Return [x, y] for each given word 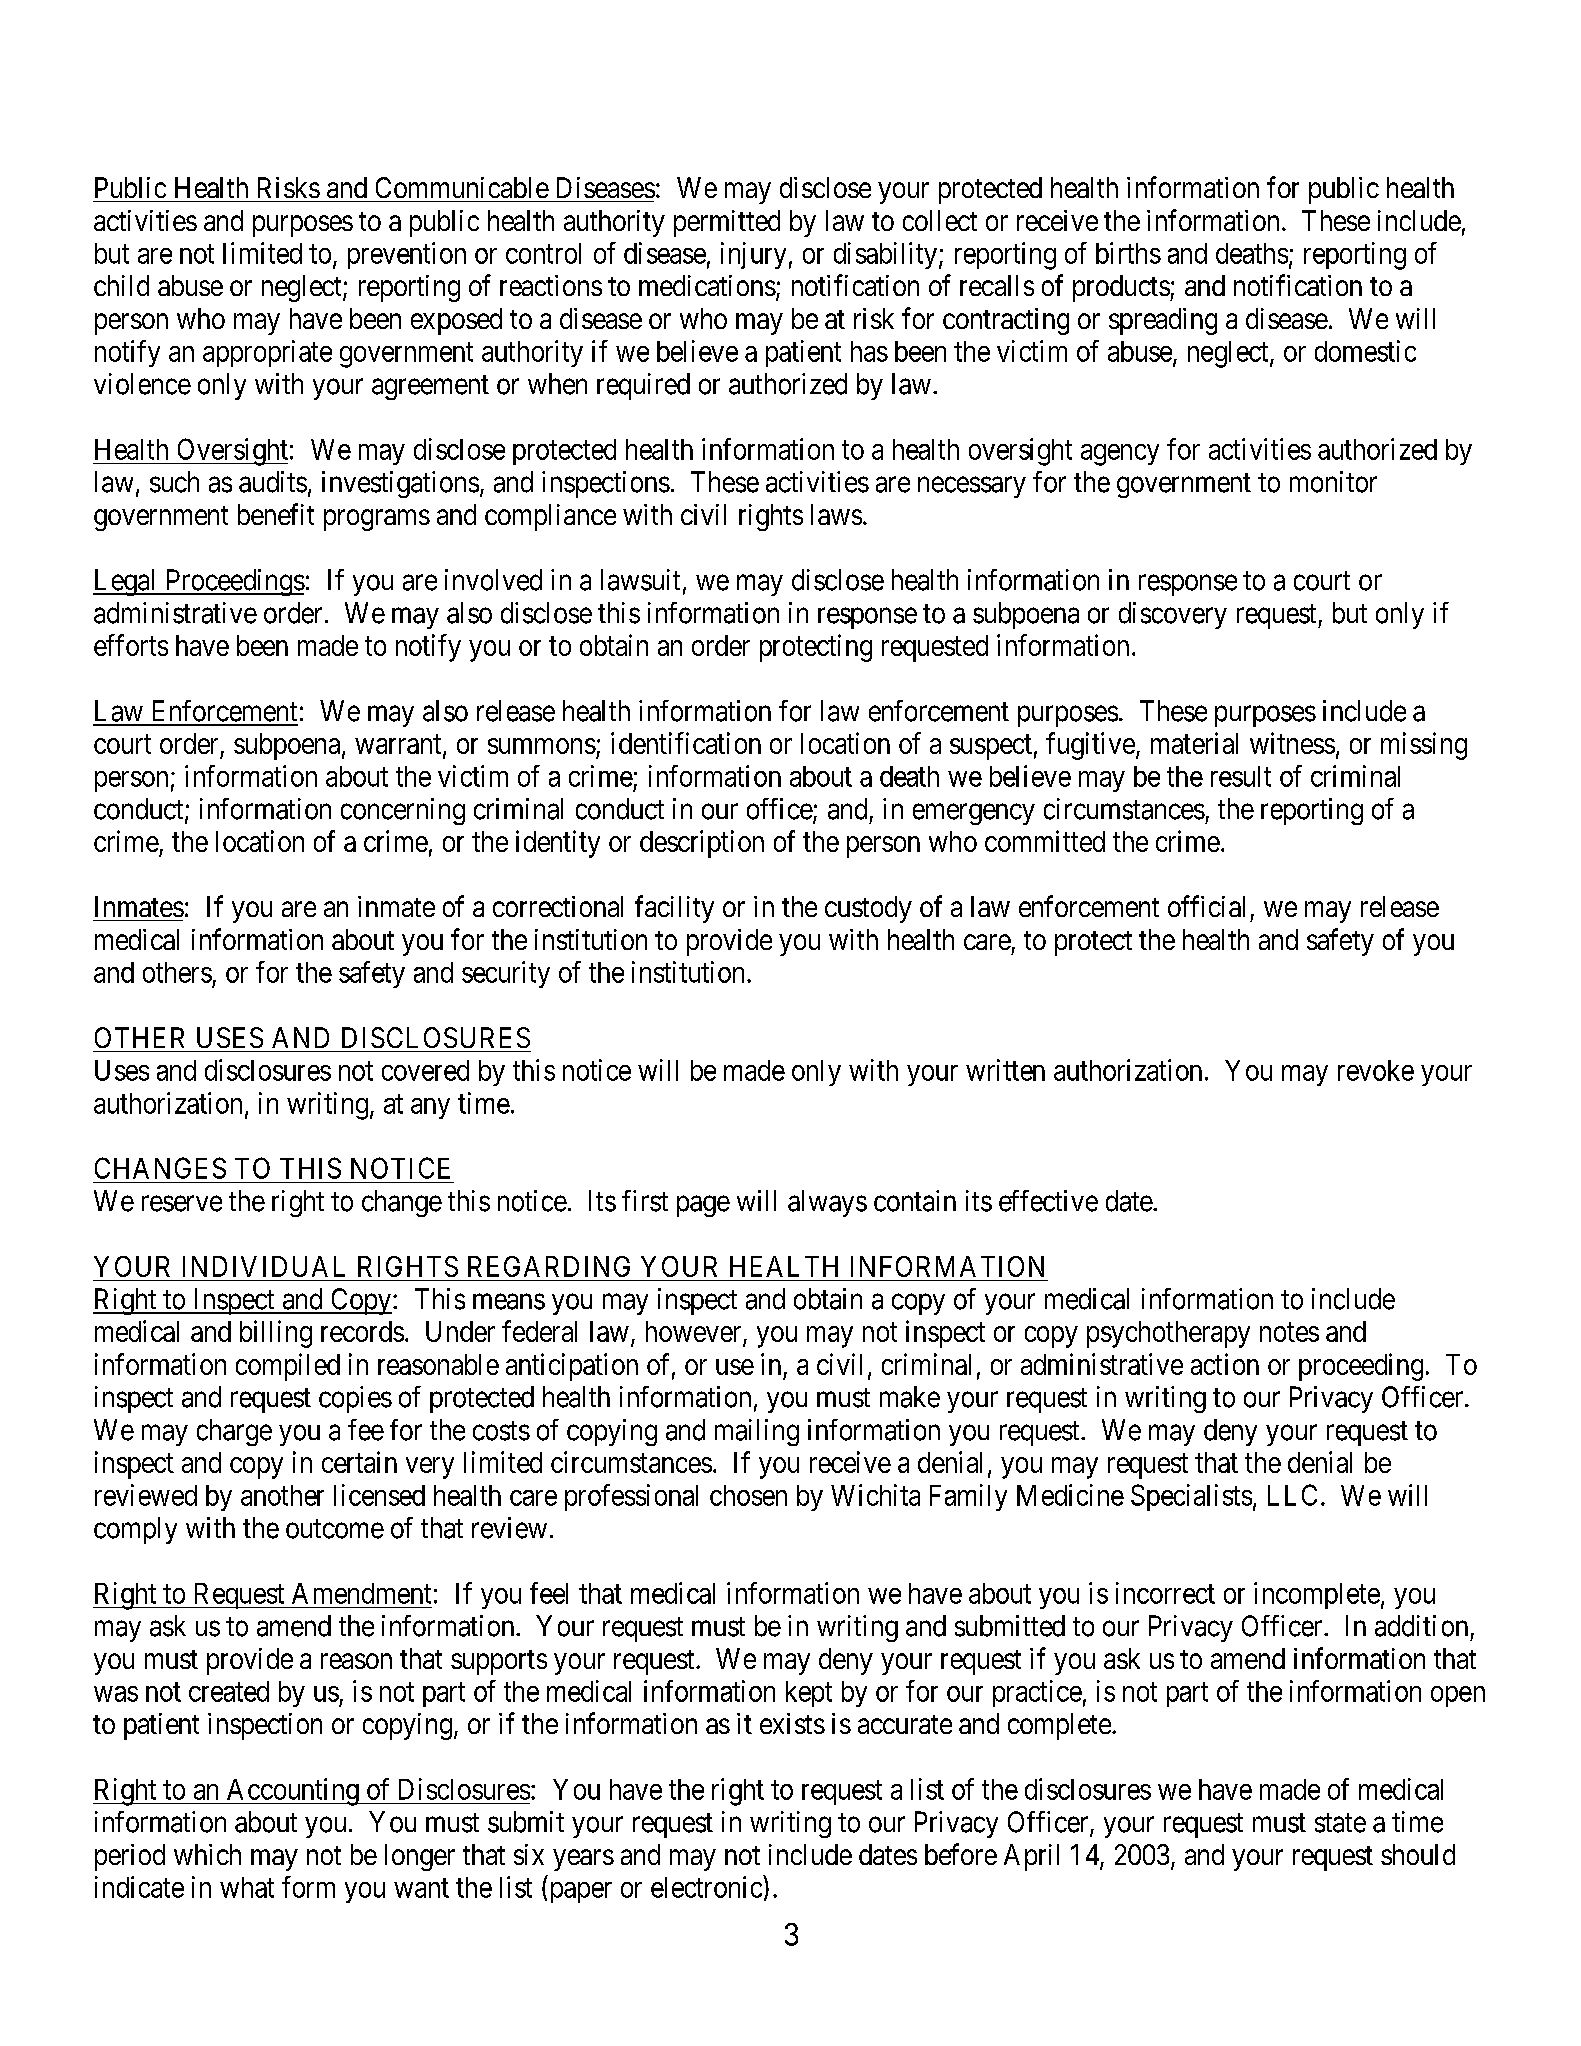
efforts [131, 645]
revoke [1376, 1070]
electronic [706, 1887]
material [1194, 743]
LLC [1292, 1495]
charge [234, 1432]
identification [686, 743]
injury [753, 255]
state [1340, 1823]
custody [868, 909]
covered [425, 1070]
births [1128, 253]
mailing [757, 1432]
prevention [407, 255]
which [207, 1854]
